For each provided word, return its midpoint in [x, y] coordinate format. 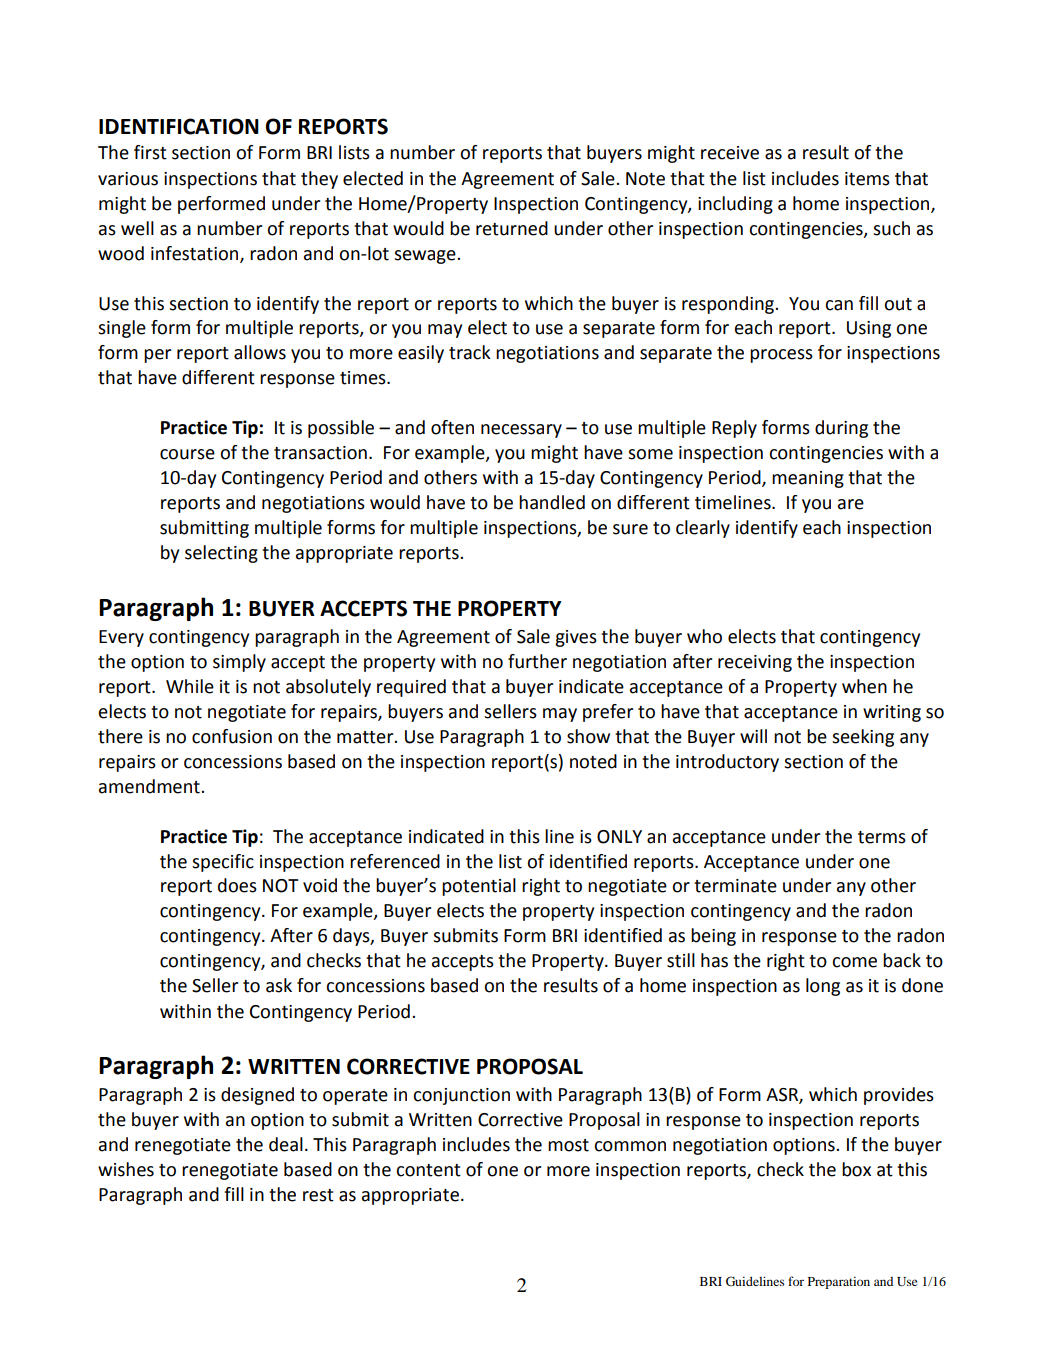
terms [882, 837]
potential [479, 887]
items [867, 179]
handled [552, 502]
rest [318, 1195]
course [187, 454]
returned [512, 228]
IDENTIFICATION [179, 126]
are [851, 504]
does [237, 885]
